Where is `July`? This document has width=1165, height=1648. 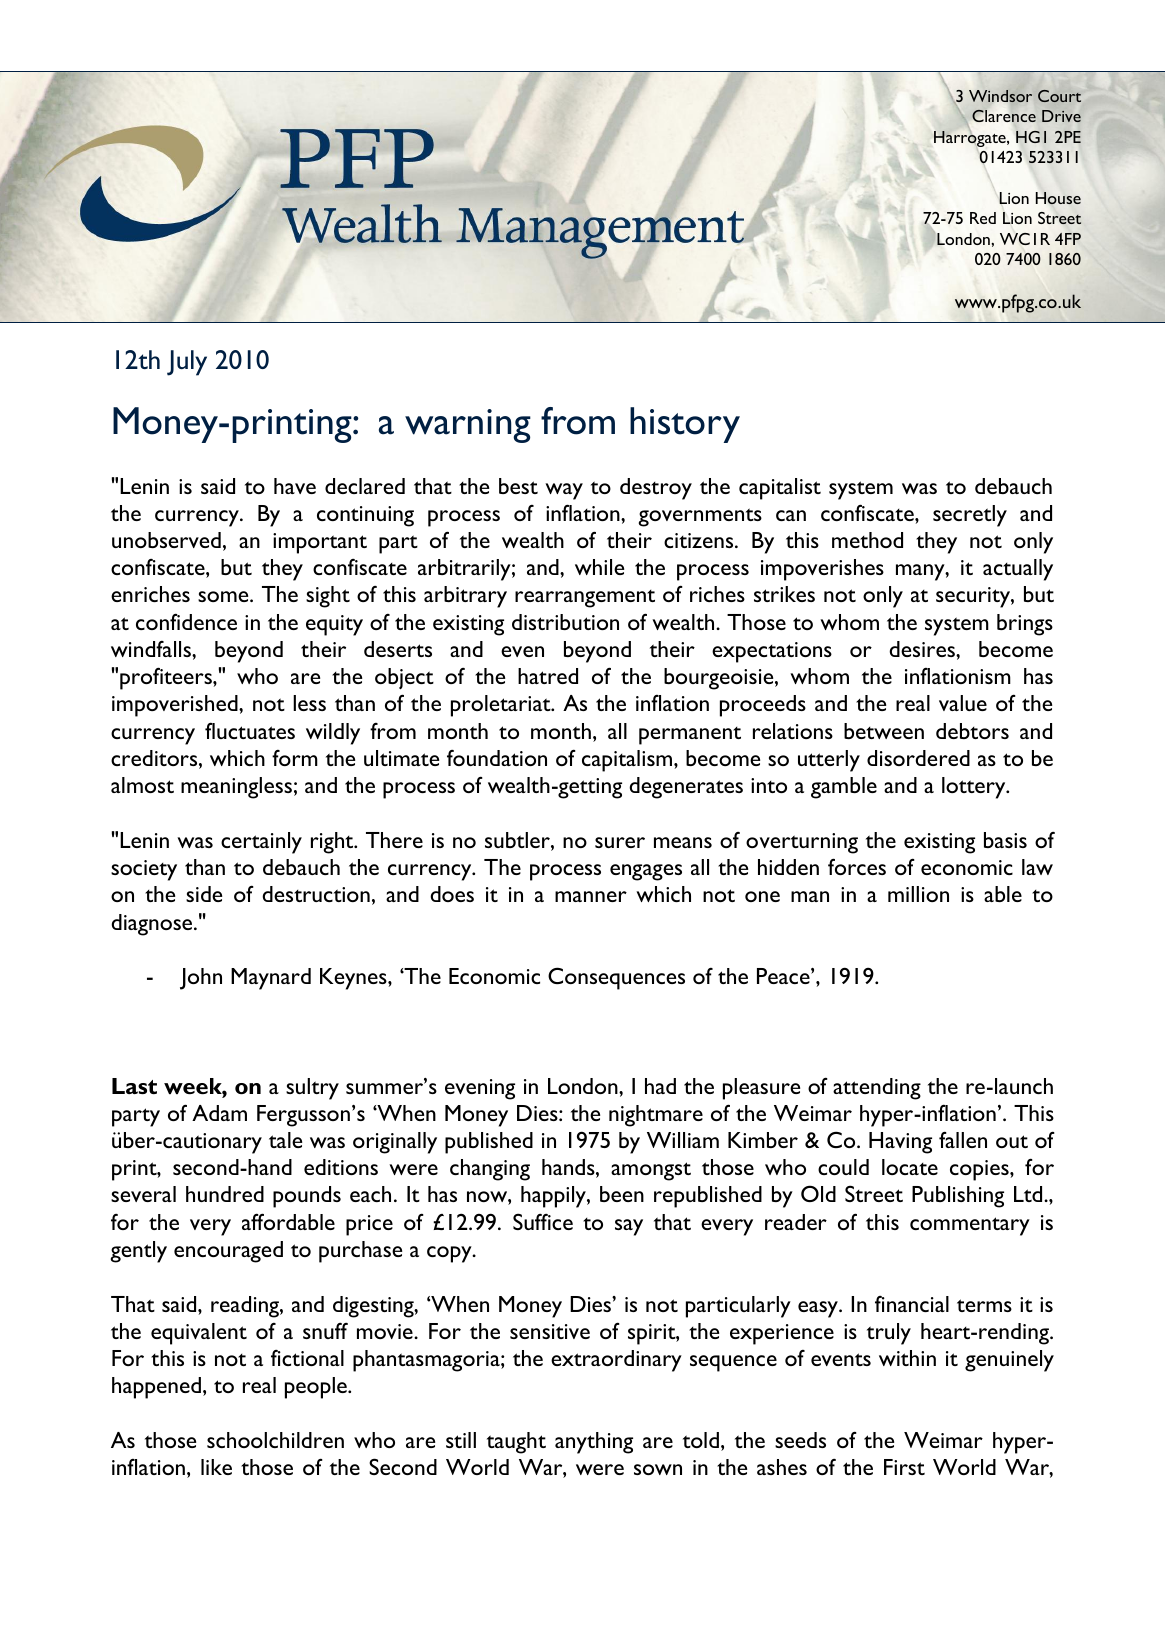
July is located at coordinates (187, 363).
